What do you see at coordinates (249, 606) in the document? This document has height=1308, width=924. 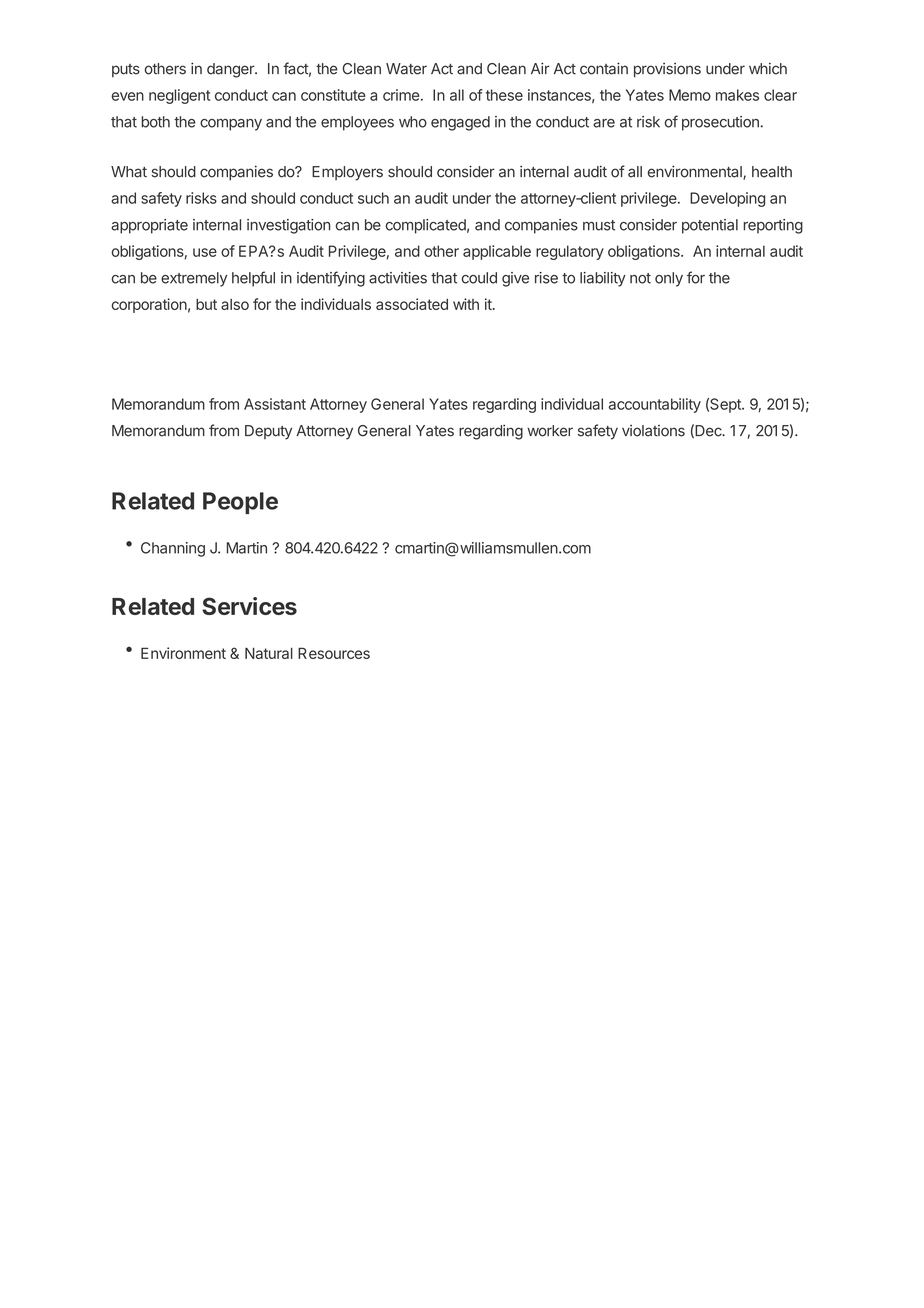 I see `Services` at bounding box center [249, 606].
